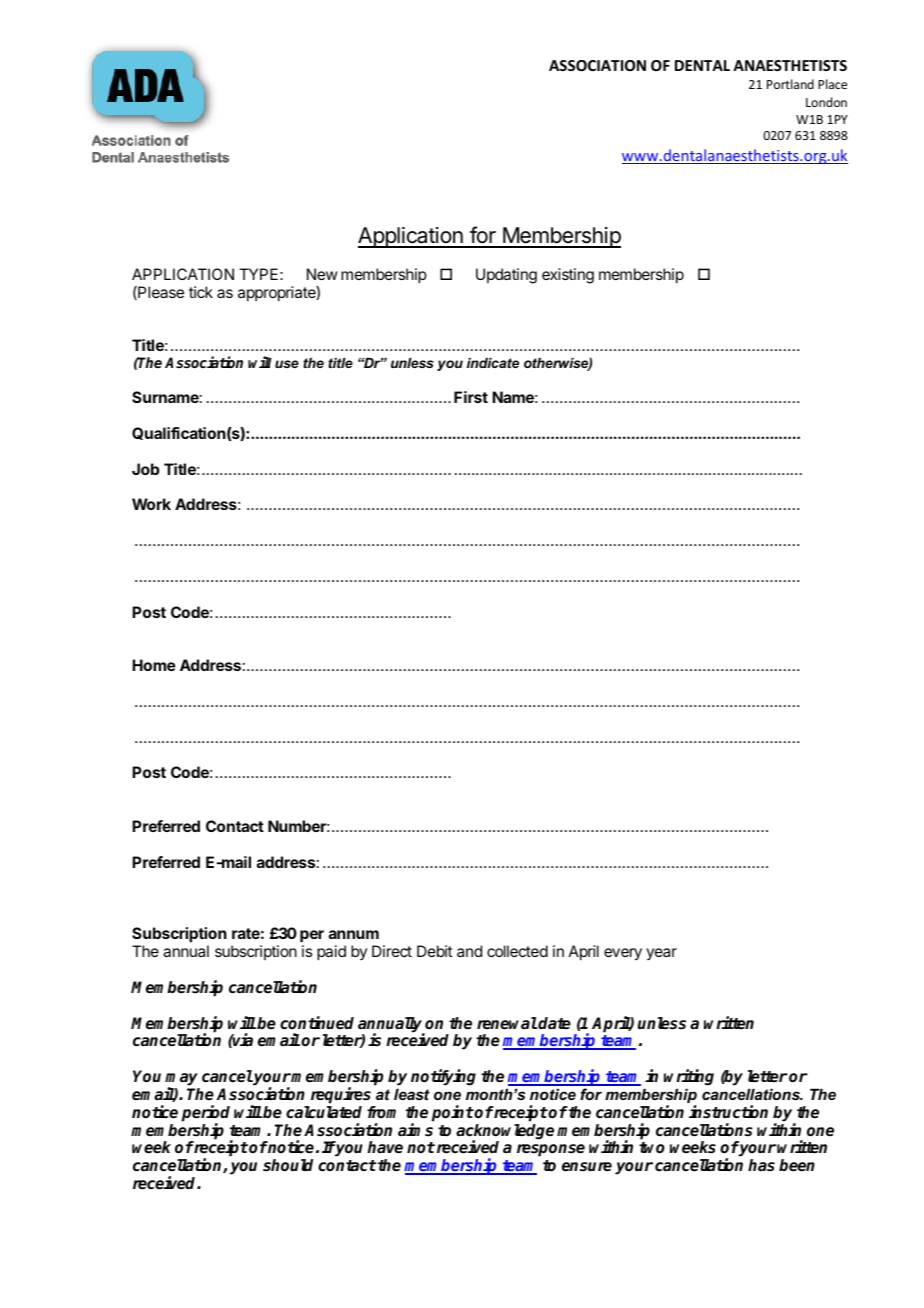 This document has width=924, height=1308. I want to click on tick, so click(201, 292).
